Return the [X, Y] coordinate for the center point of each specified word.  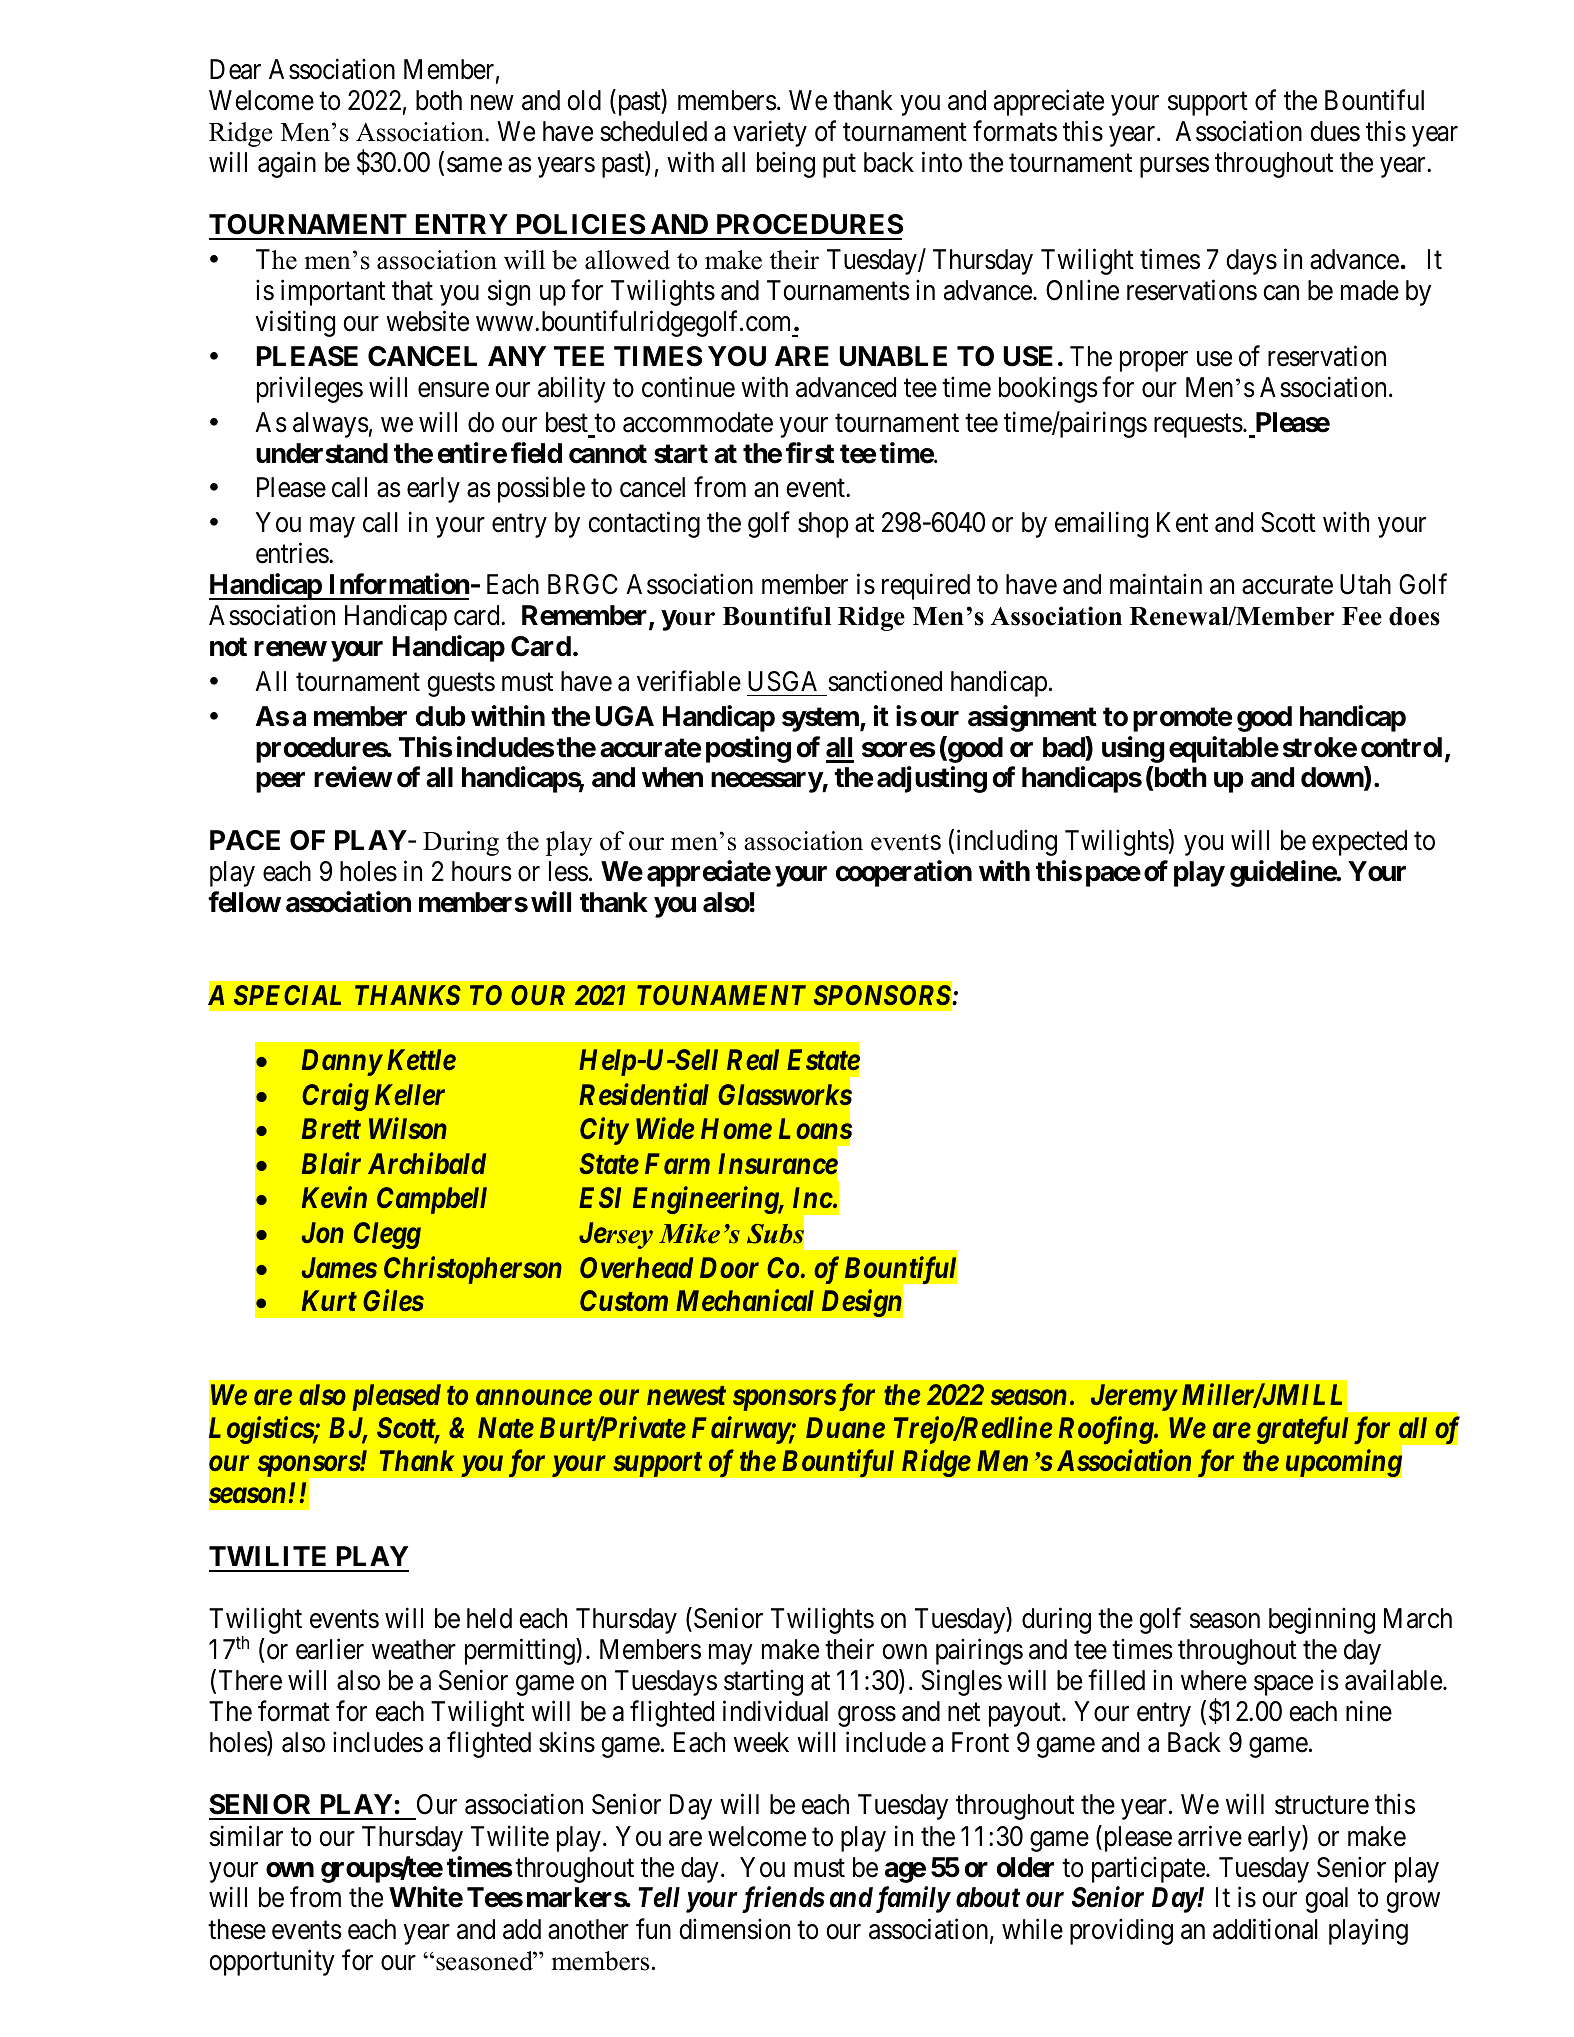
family [913, 1899]
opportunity [272, 1962]
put [839, 166]
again [287, 165]
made [1370, 290]
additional [1265, 1929]
